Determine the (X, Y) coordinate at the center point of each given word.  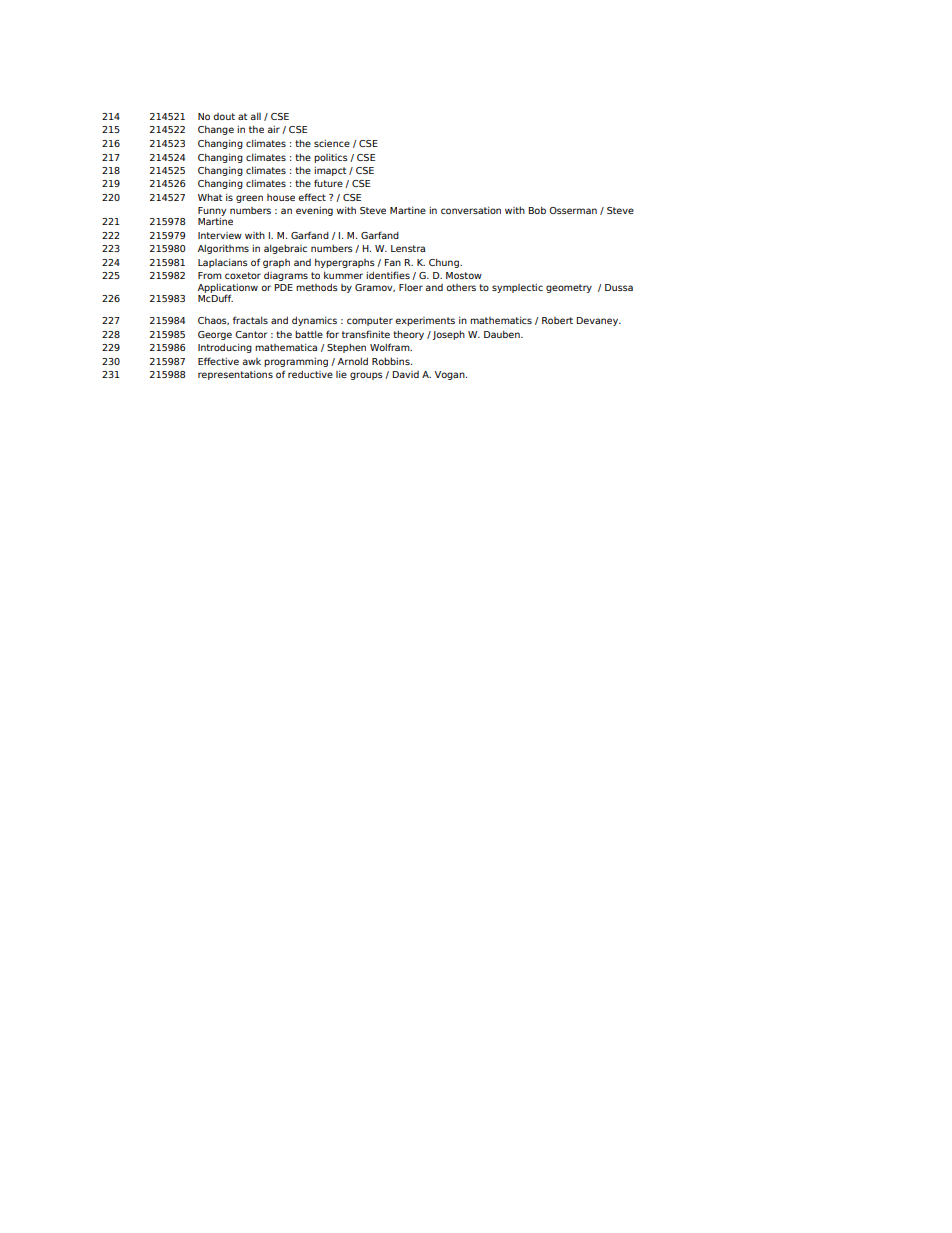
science (332, 143)
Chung (445, 263)
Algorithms (223, 249)
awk (251, 361)
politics (331, 158)
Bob (537, 210)
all (255, 116)
